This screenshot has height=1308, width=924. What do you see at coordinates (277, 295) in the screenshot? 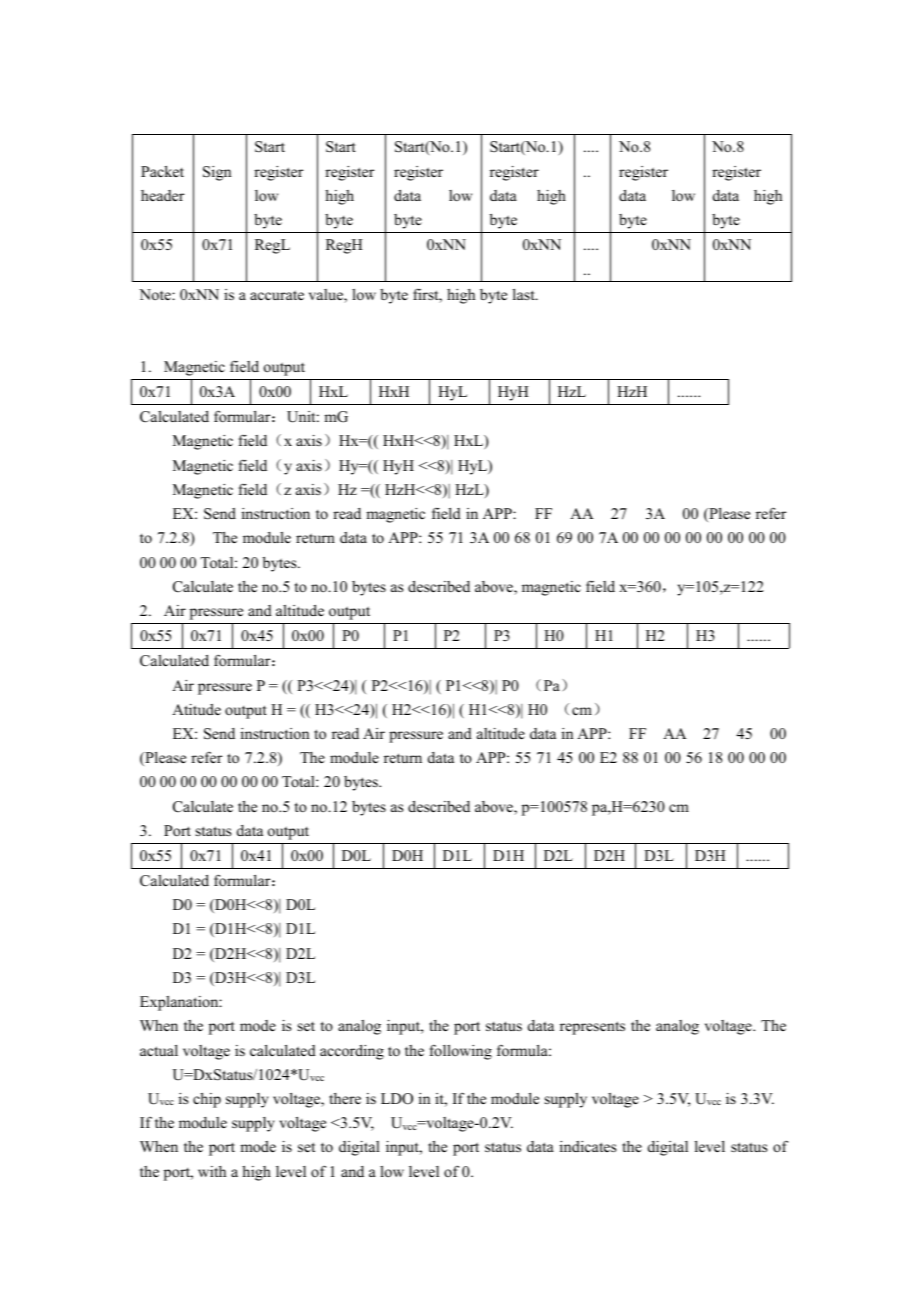
I see `accurate` at bounding box center [277, 295].
